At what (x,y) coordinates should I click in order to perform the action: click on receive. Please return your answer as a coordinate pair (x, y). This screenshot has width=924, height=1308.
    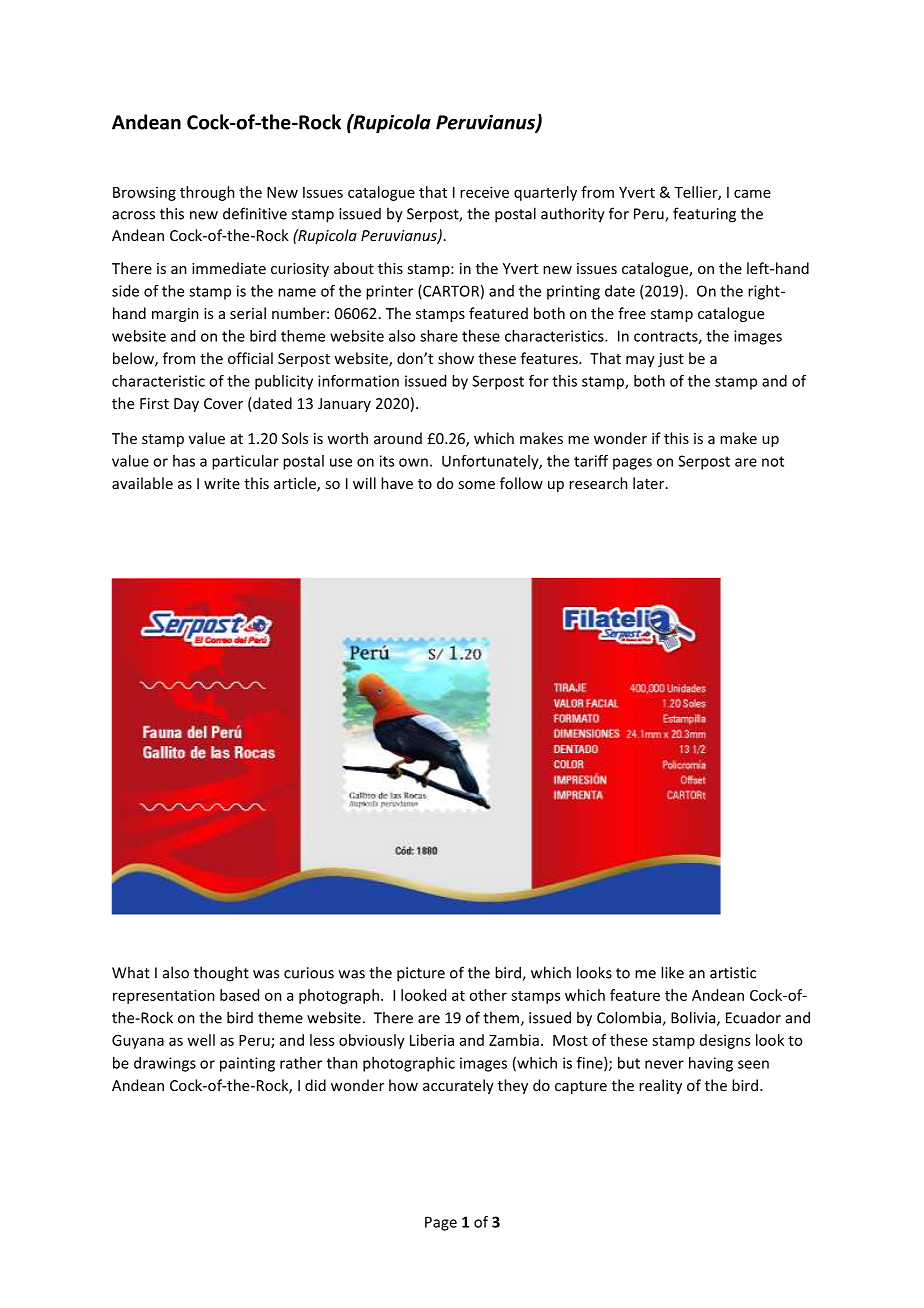
    Looking at the image, I should click on (484, 192).
